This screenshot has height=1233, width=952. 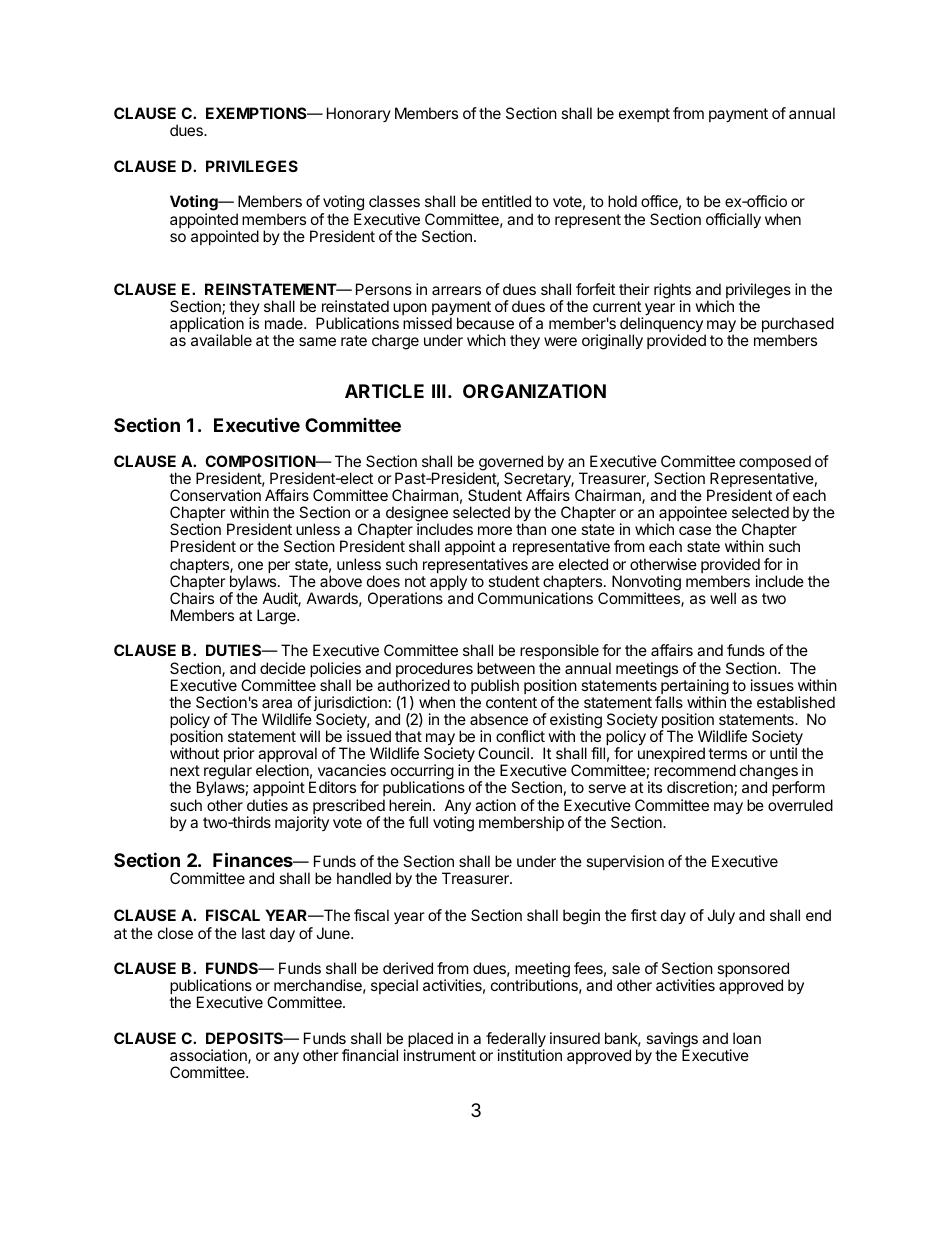 What do you see at coordinates (359, 114) in the screenshot?
I see `Honorary` at bounding box center [359, 114].
